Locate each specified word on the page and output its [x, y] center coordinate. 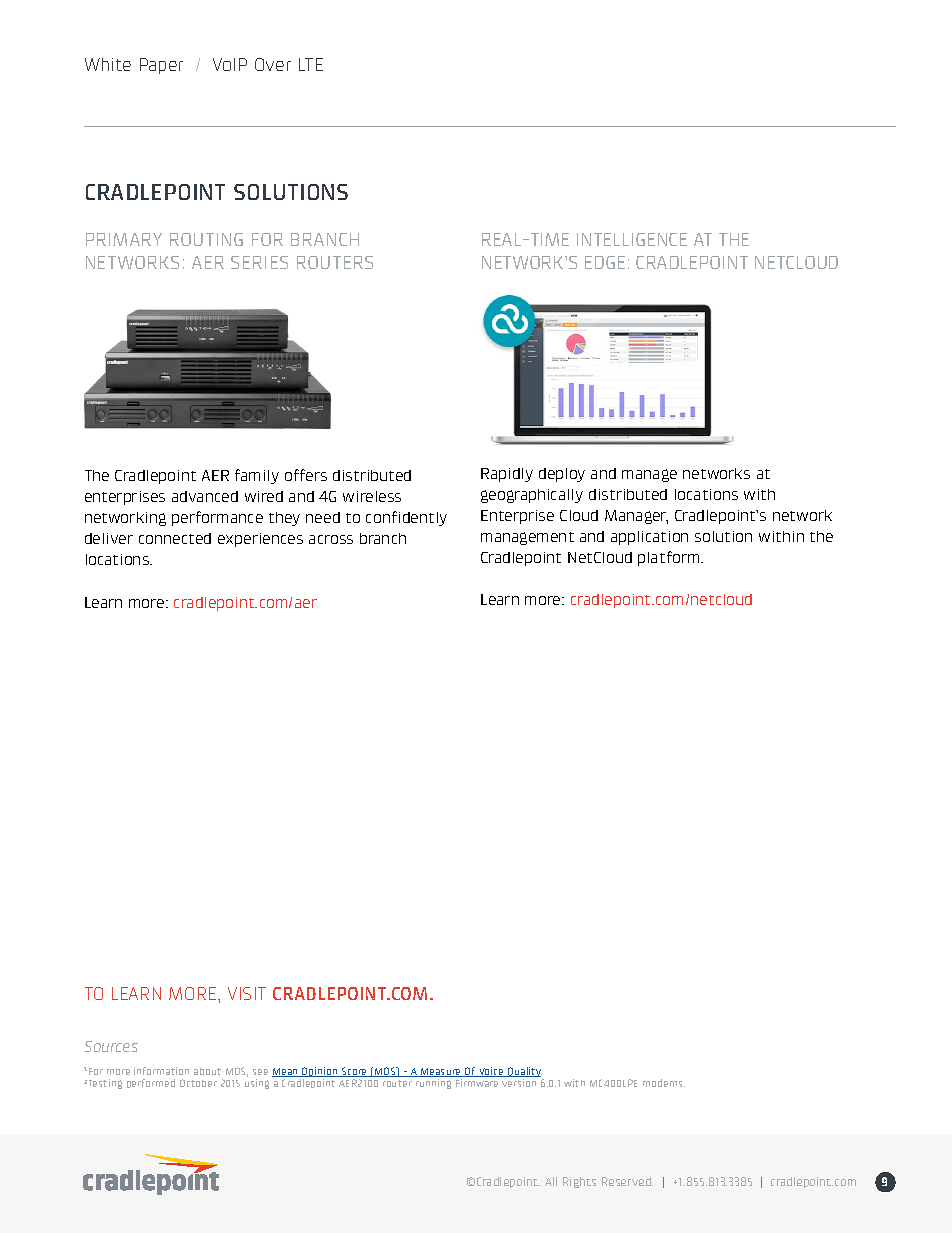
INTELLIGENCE [632, 239]
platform [670, 558]
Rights [579, 1182]
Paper [161, 66]
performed [151, 1083]
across [331, 539]
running [433, 1084]
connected [175, 538]
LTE [311, 64]
